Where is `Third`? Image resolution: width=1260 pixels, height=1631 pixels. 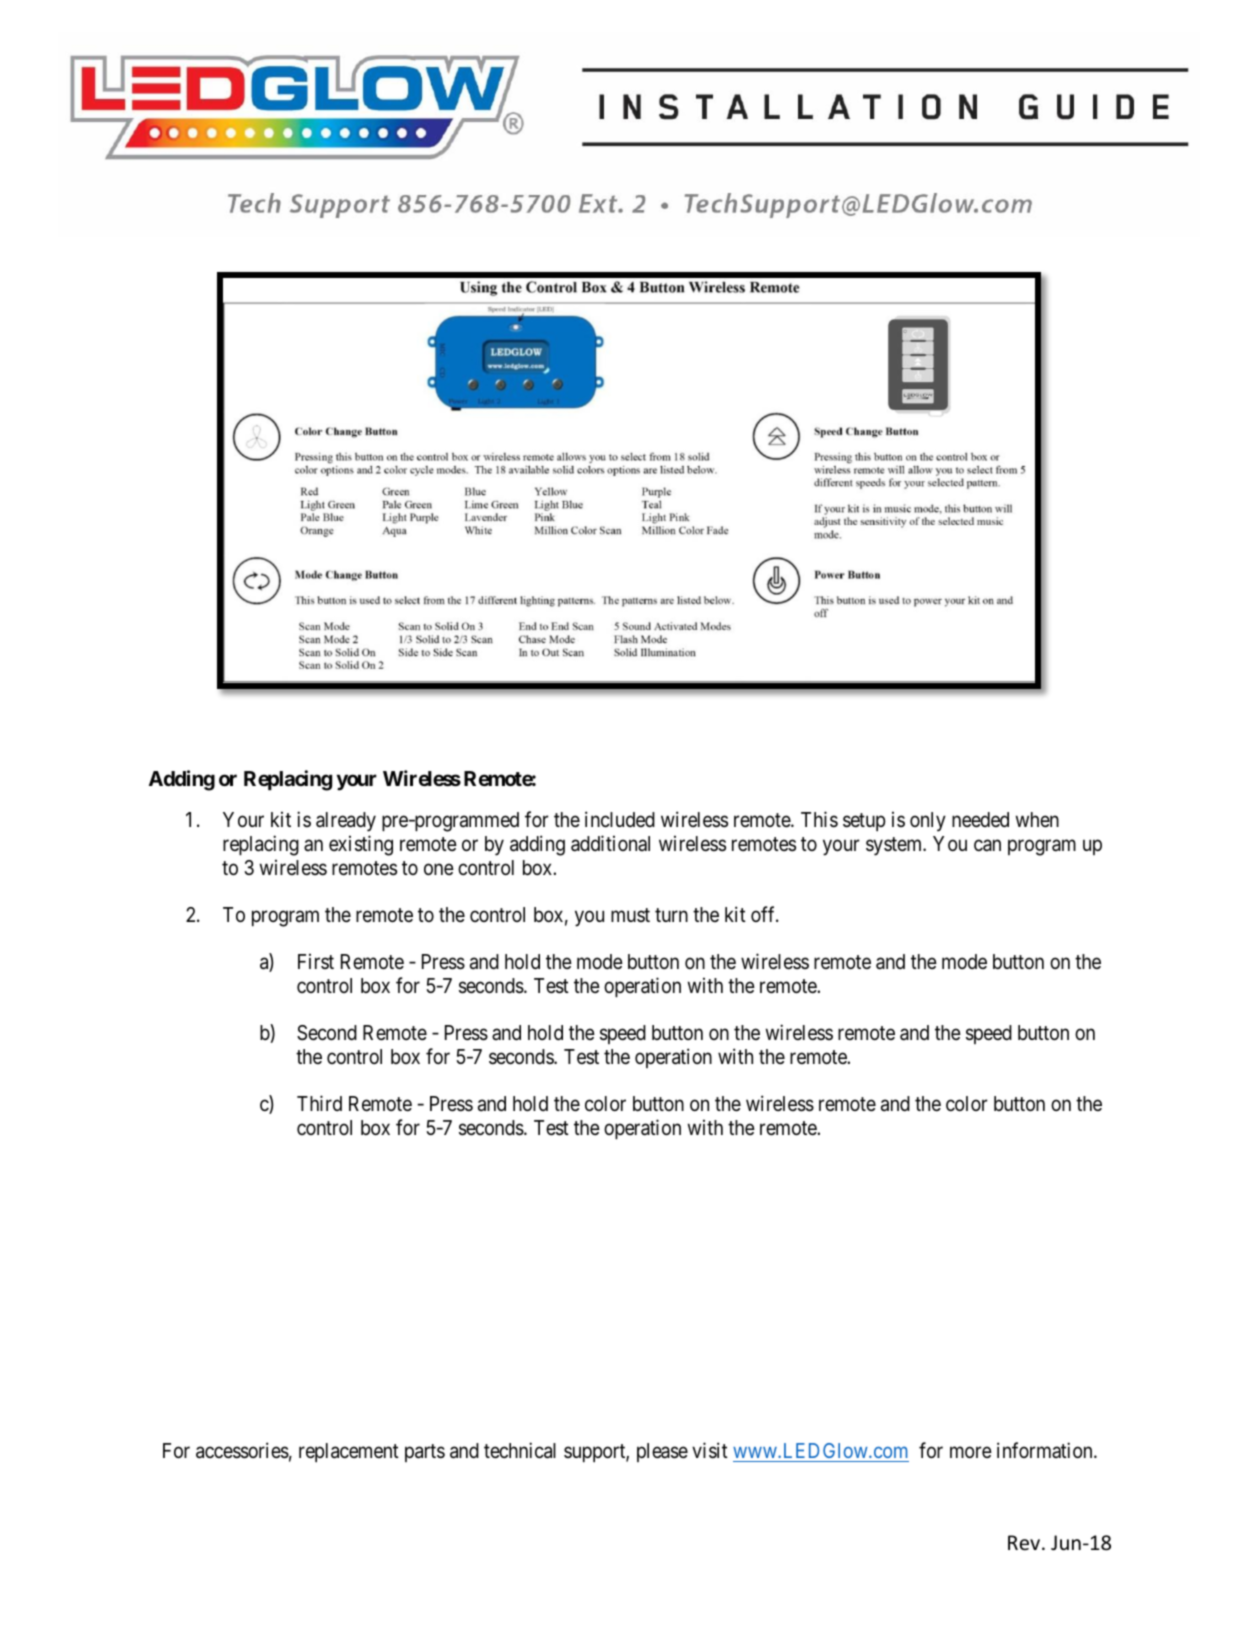 Third is located at coordinates (319, 1103).
